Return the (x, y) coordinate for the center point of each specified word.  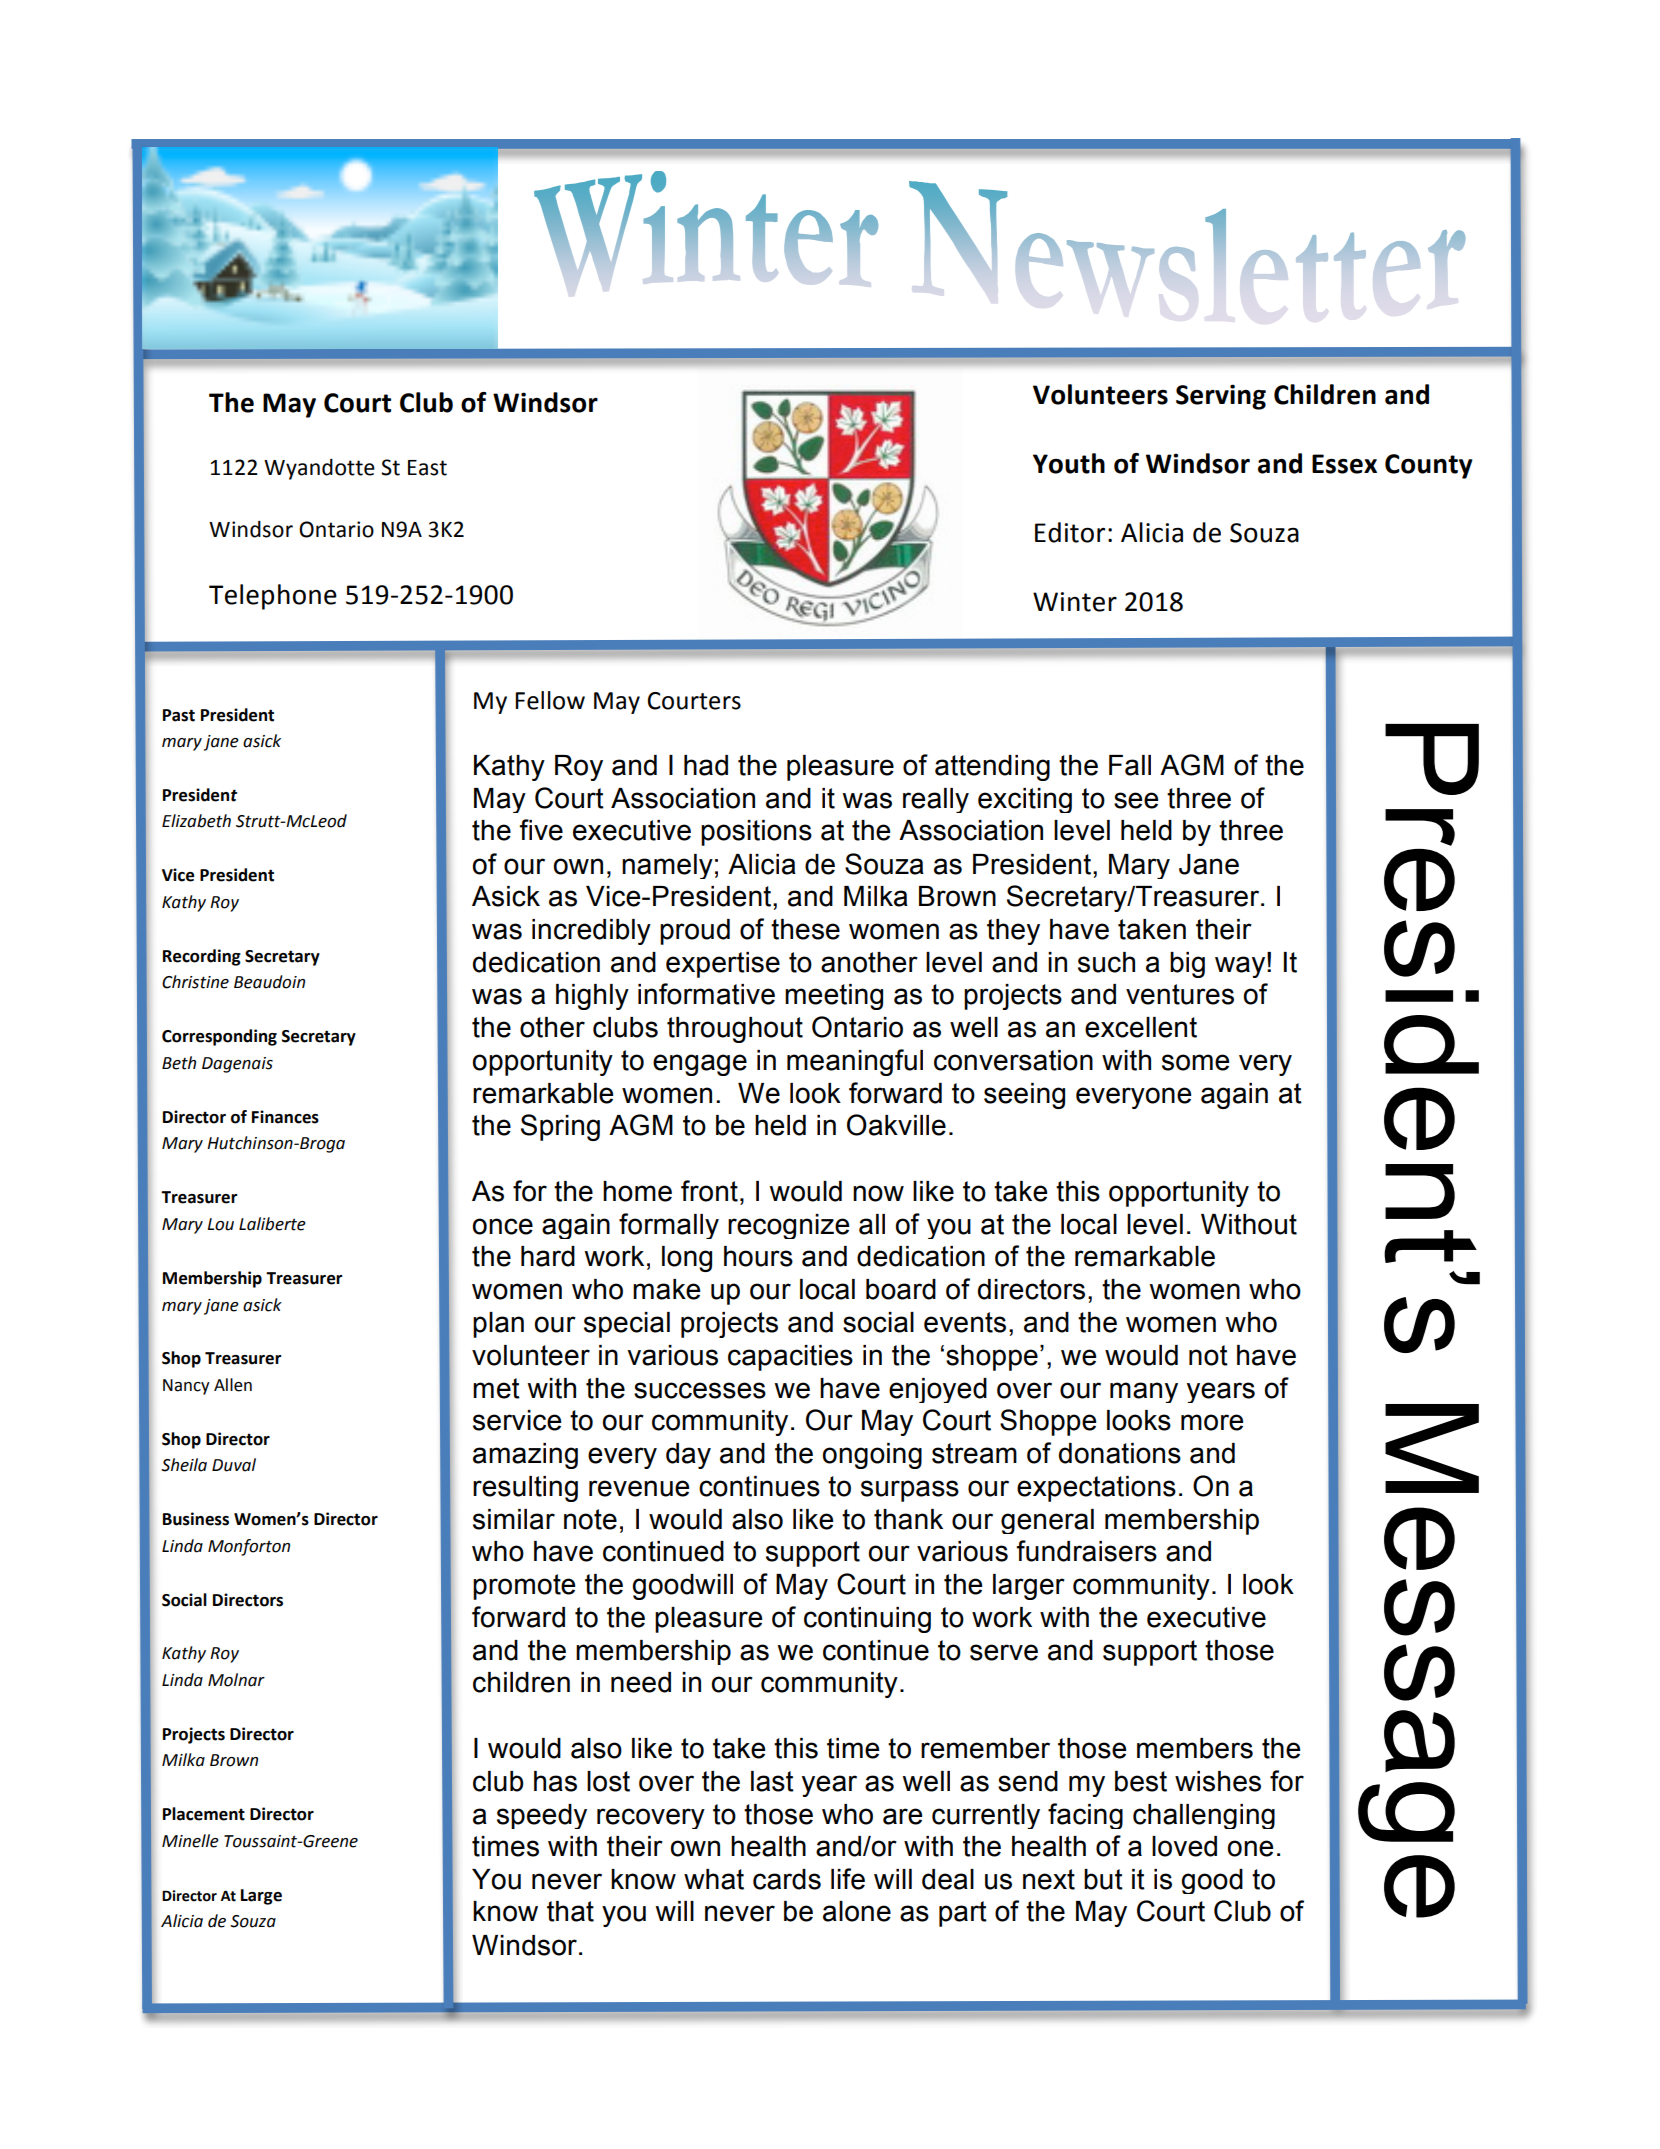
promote (524, 1587)
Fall (1130, 765)
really (936, 800)
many (1144, 1392)
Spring (560, 1127)
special (627, 1325)
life (848, 1879)
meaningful (855, 1062)
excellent (1141, 1027)
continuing (867, 1620)
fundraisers (1087, 1551)
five (541, 830)
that (570, 1911)
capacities (790, 1358)
